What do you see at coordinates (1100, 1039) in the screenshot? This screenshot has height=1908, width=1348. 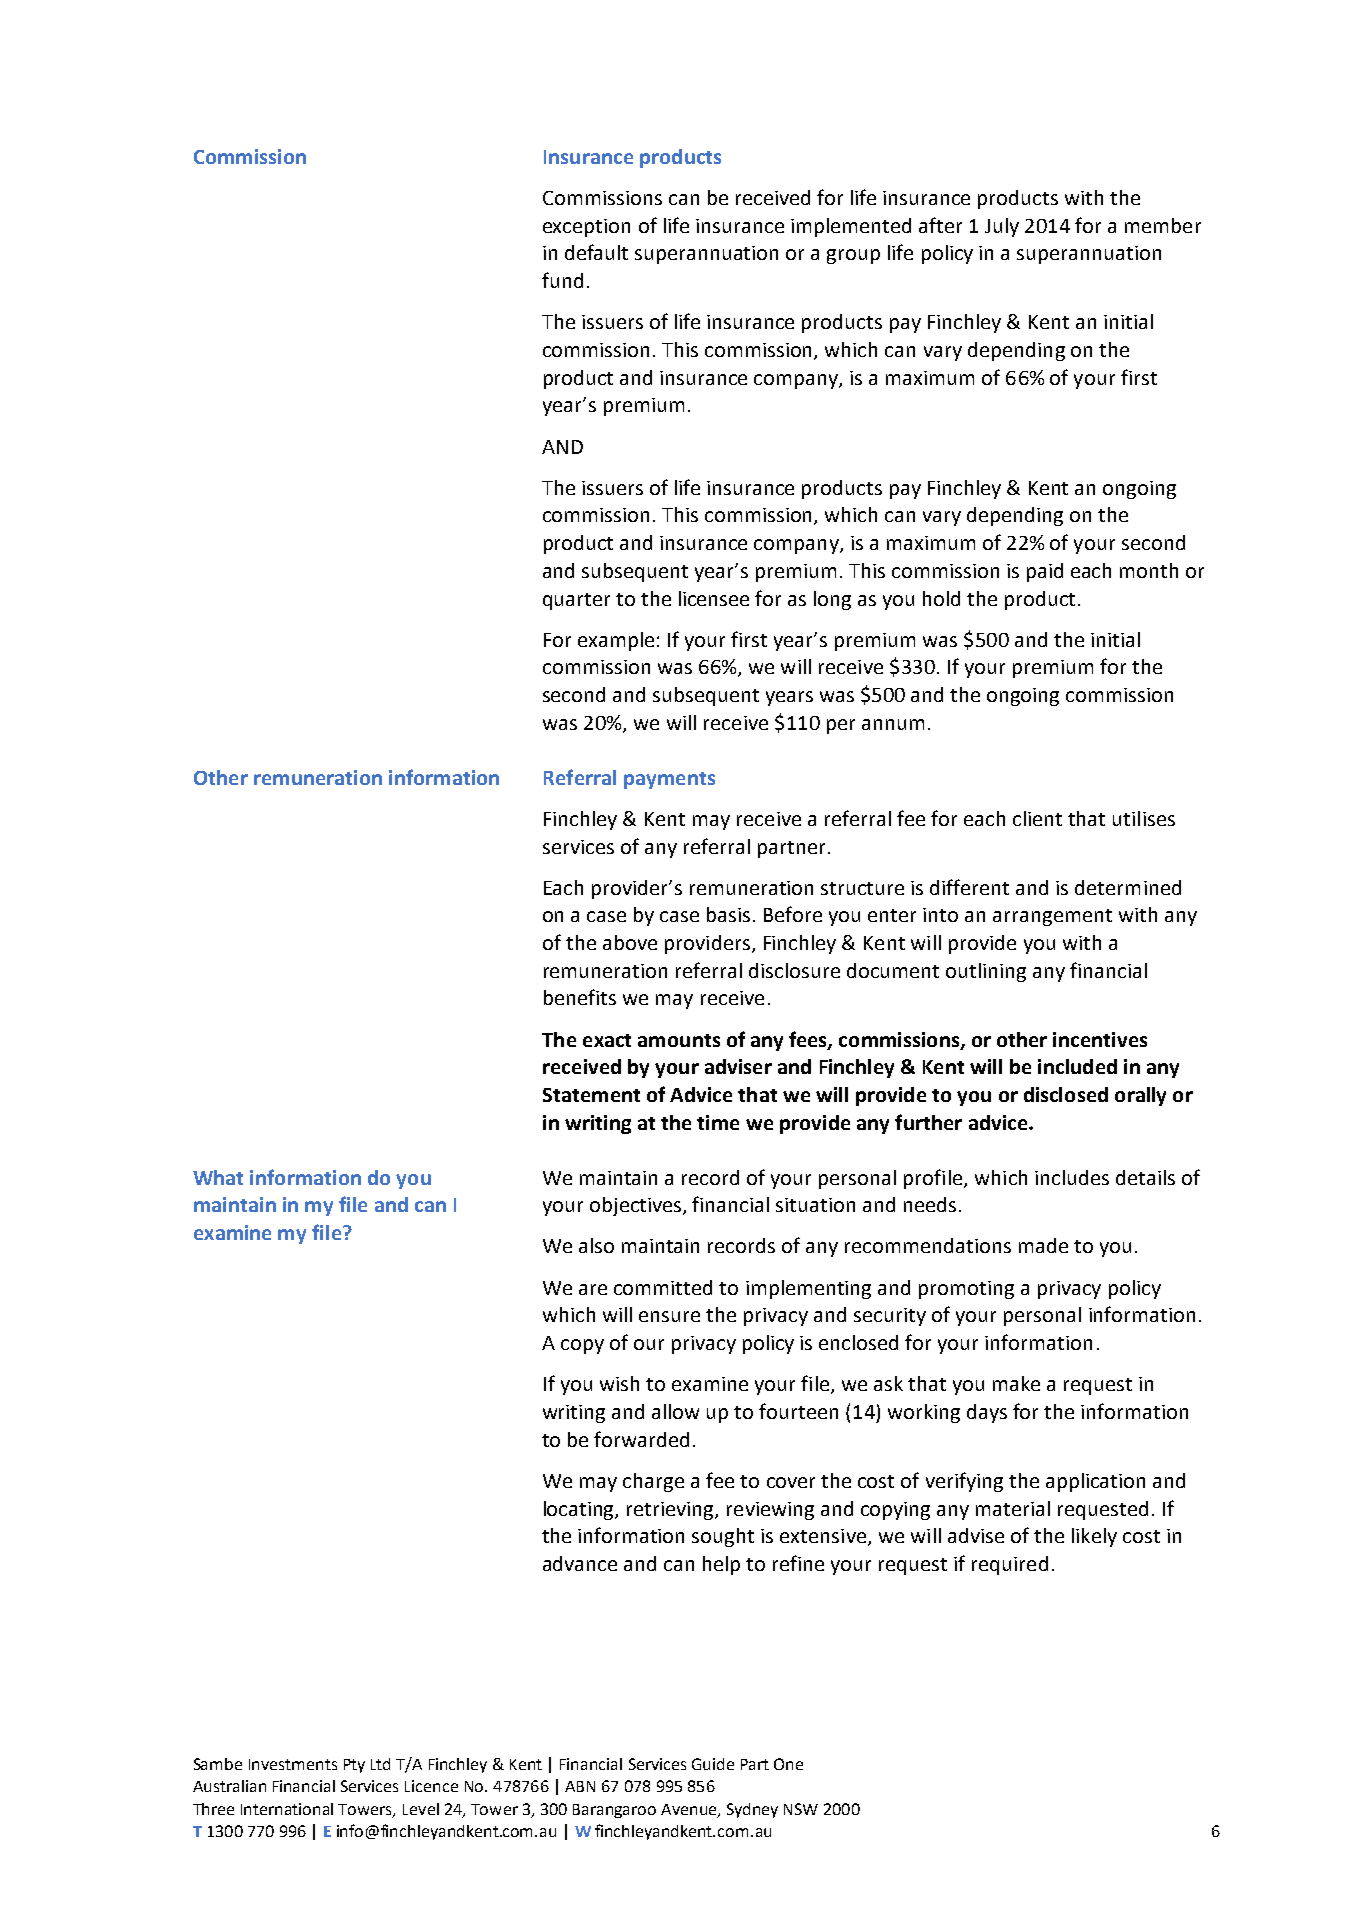 I see `incentives` at bounding box center [1100, 1039].
